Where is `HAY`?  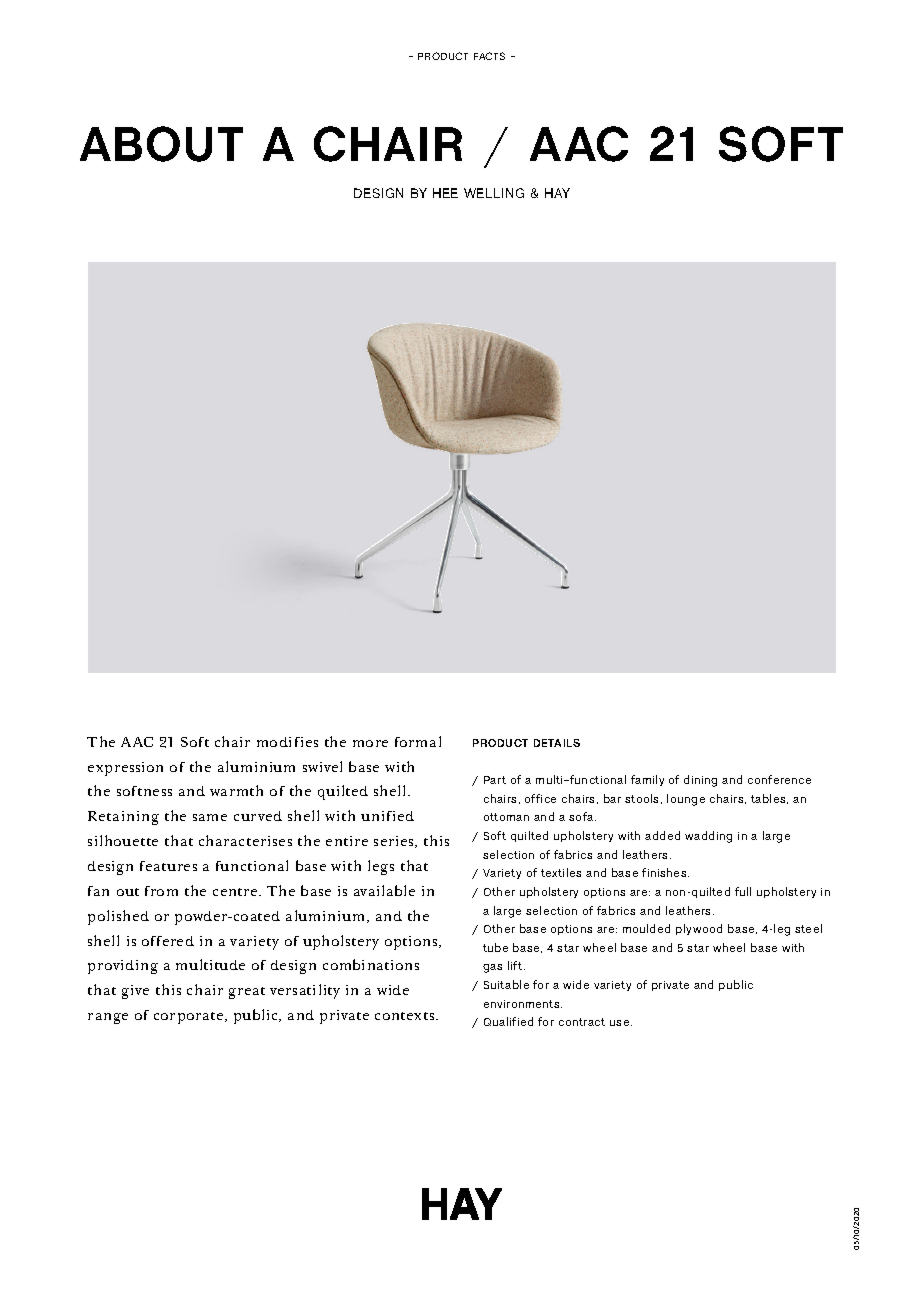
HAY is located at coordinates (557, 193).
